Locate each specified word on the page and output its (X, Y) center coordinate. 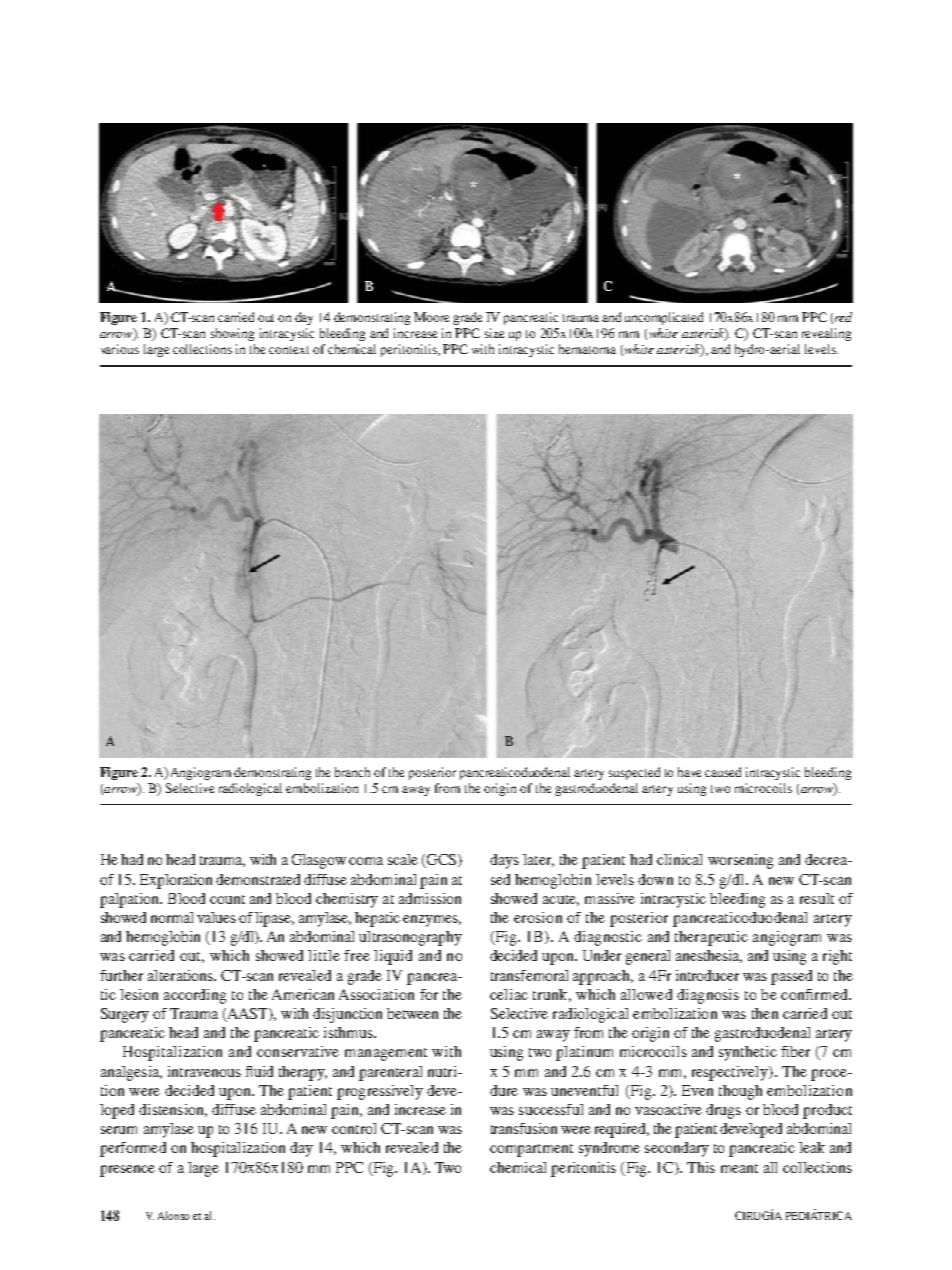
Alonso (173, 1215)
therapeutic (711, 938)
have (689, 772)
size (494, 333)
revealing (826, 334)
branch (352, 772)
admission (430, 898)
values (216, 917)
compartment (531, 1150)
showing (232, 334)
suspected (634, 773)
